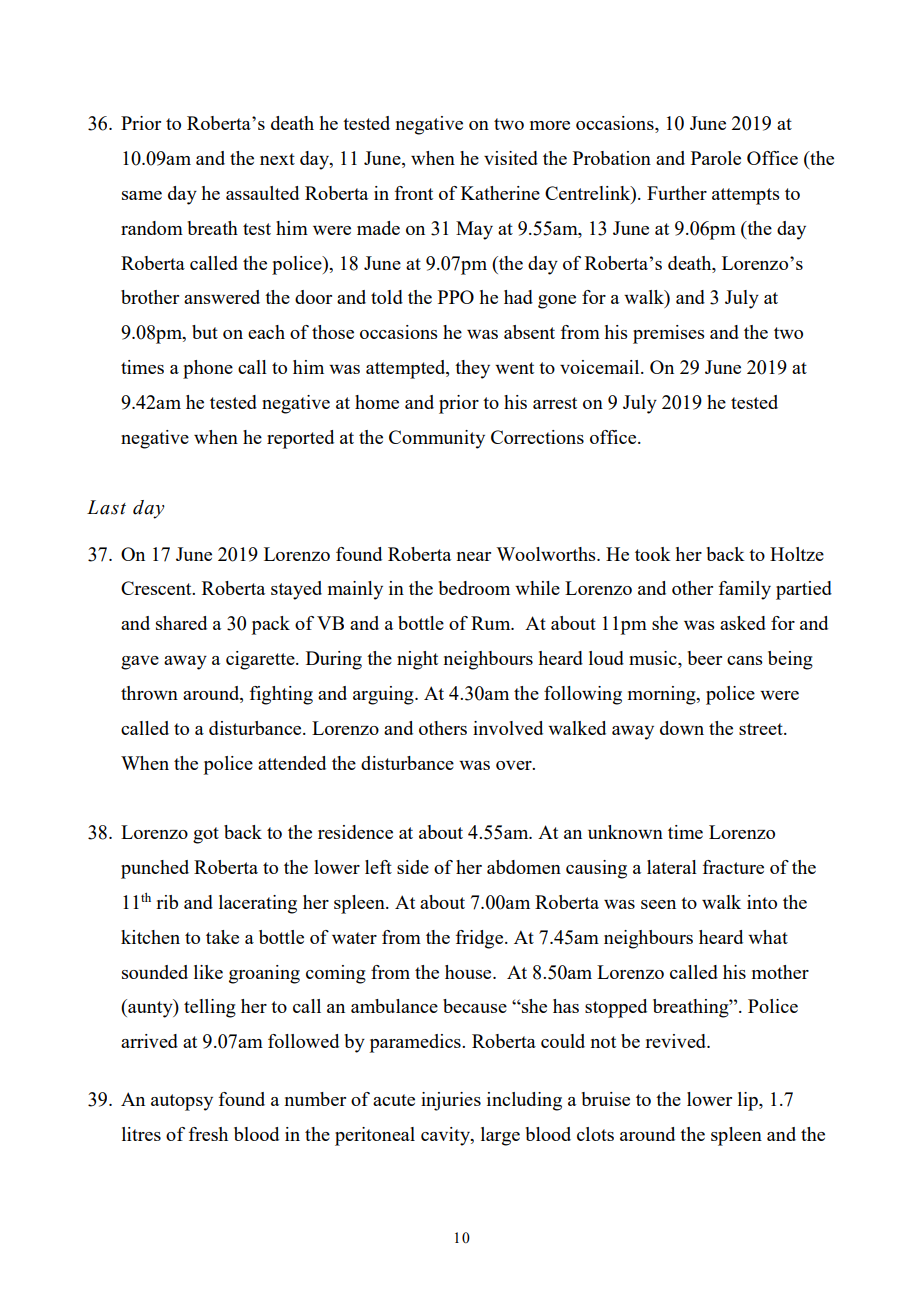  I want to click on same, so click(142, 195).
